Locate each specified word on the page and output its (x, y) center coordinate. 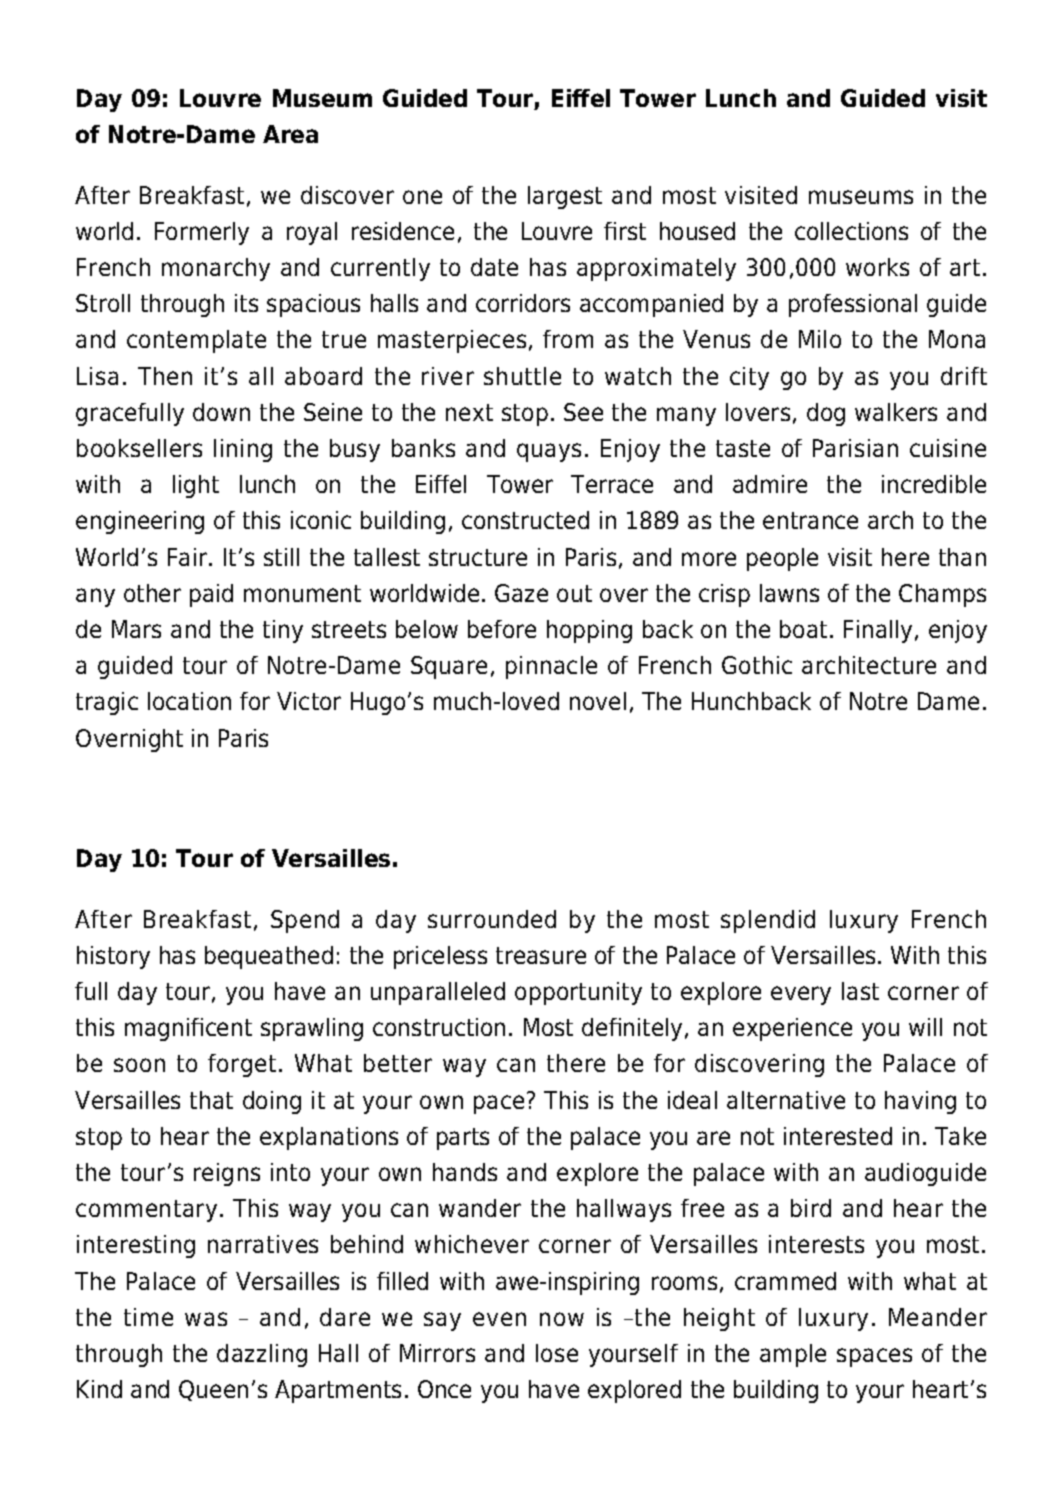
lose (557, 1353)
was (206, 1319)
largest (565, 197)
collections (851, 231)
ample (793, 1355)
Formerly (202, 233)
